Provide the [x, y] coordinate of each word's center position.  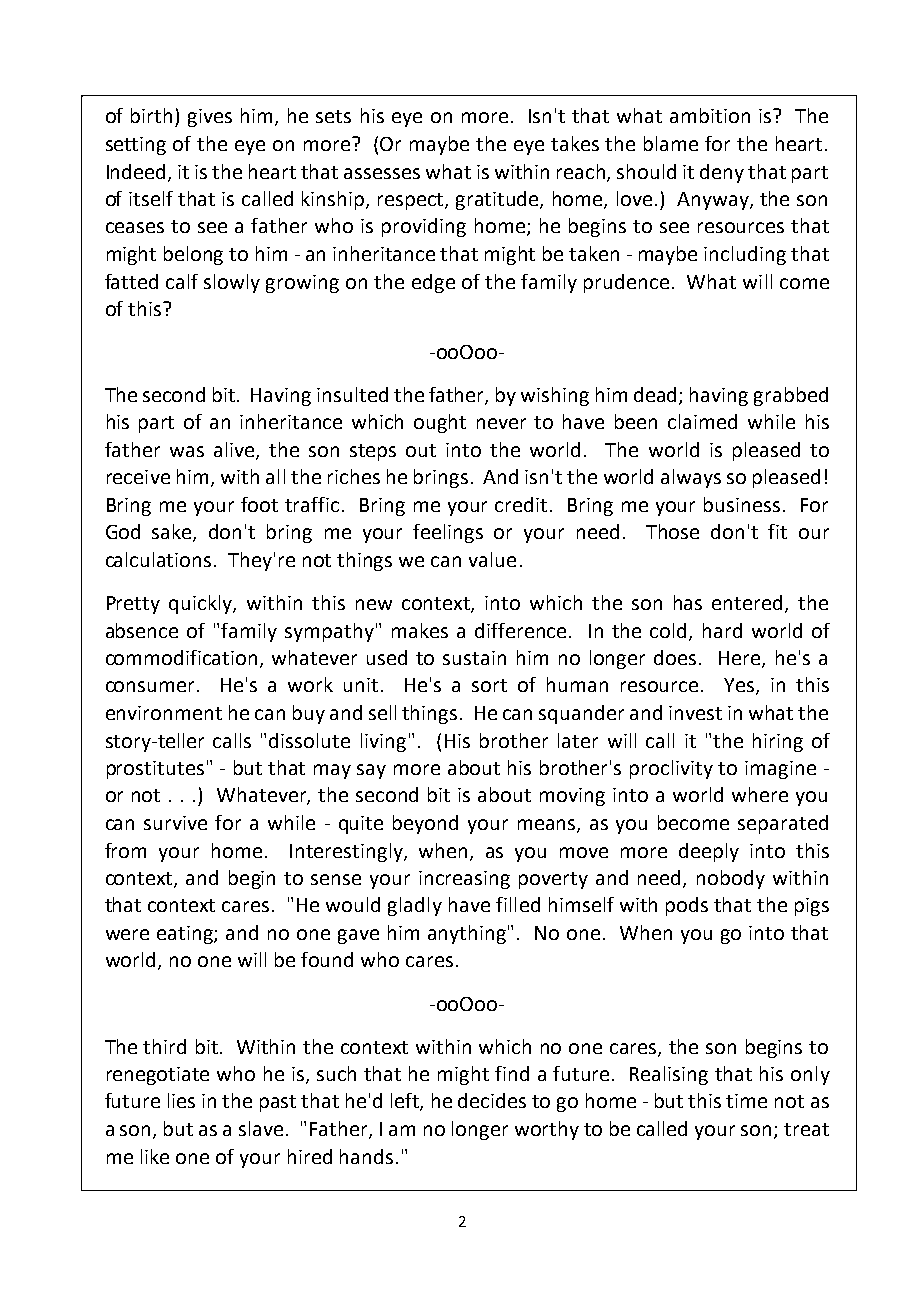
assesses [382, 173]
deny [722, 173]
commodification [181, 657]
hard [722, 630]
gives [210, 118]
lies [181, 1100]
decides [492, 1100]
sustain [474, 658]
